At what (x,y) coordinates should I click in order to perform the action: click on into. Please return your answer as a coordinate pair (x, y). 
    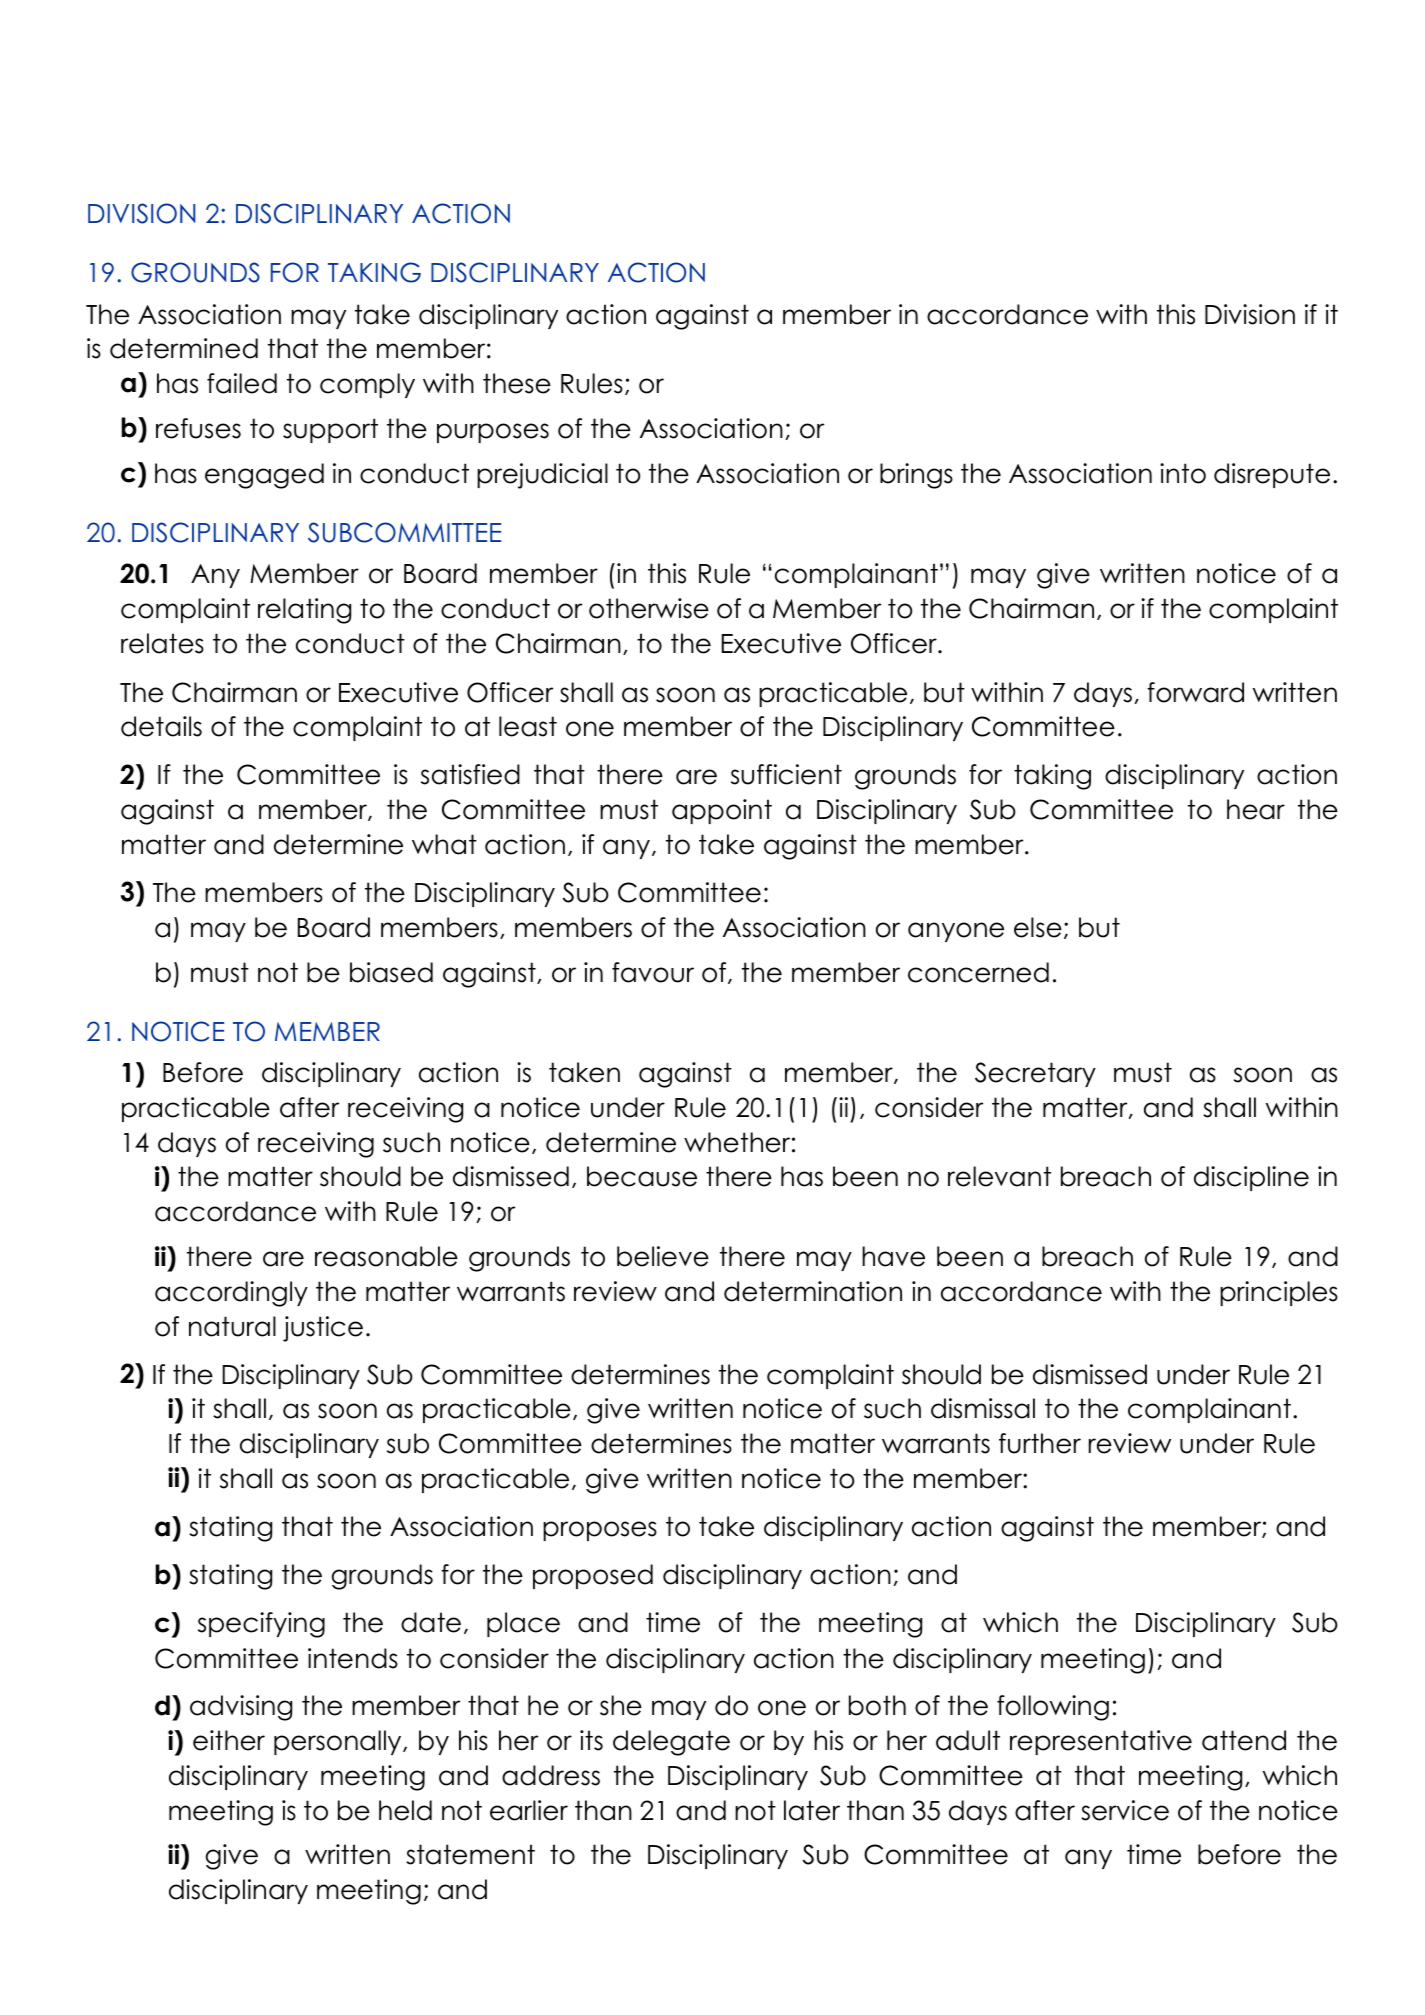
    Looking at the image, I should click on (1183, 473).
